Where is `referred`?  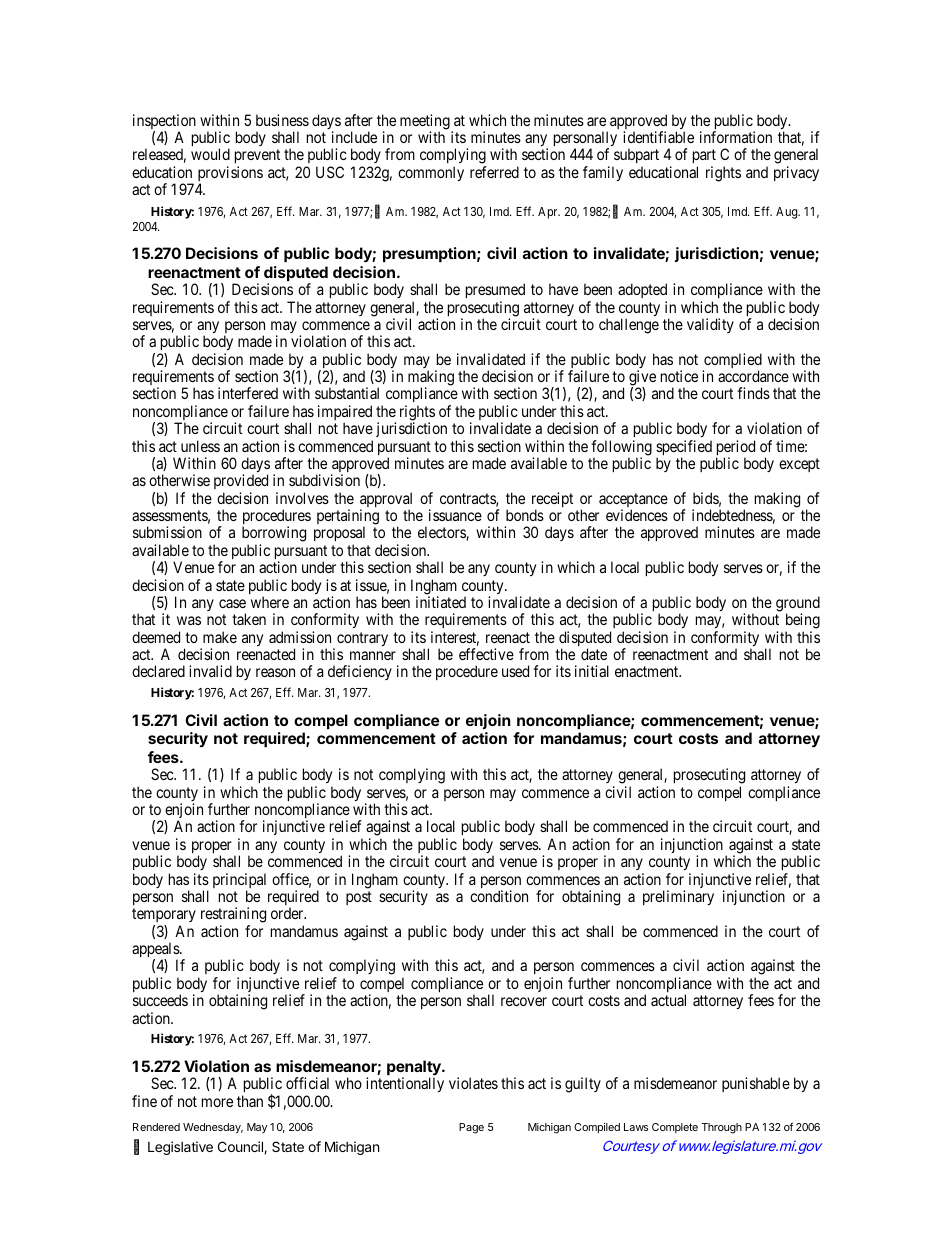 referred is located at coordinates (494, 172).
